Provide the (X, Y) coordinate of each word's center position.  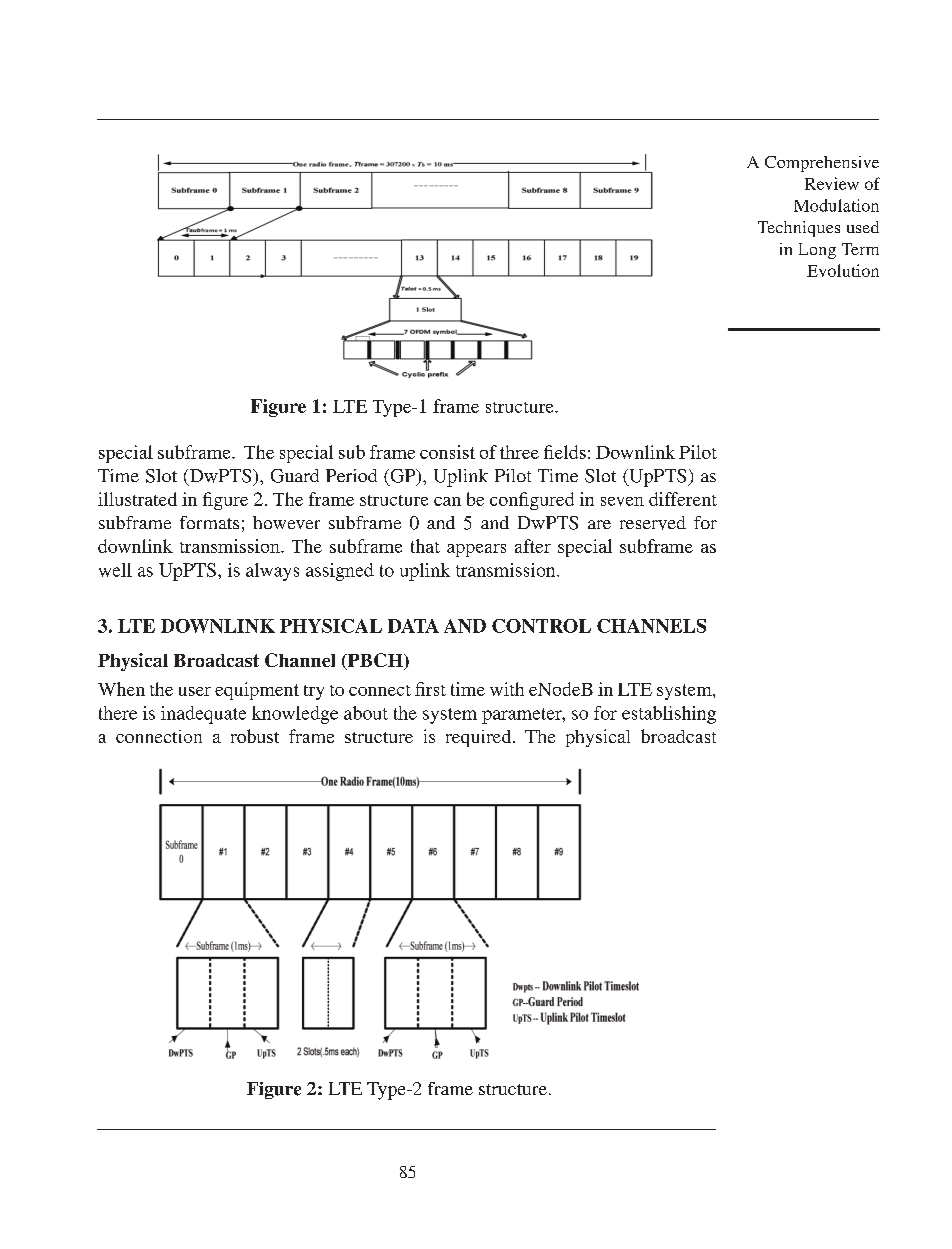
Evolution (843, 270)
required (480, 738)
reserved (653, 523)
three (519, 452)
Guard (295, 476)
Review (832, 183)
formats (209, 522)
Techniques (799, 229)
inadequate (203, 715)
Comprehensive (822, 164)
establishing (669, 715)
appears (476, 550)
